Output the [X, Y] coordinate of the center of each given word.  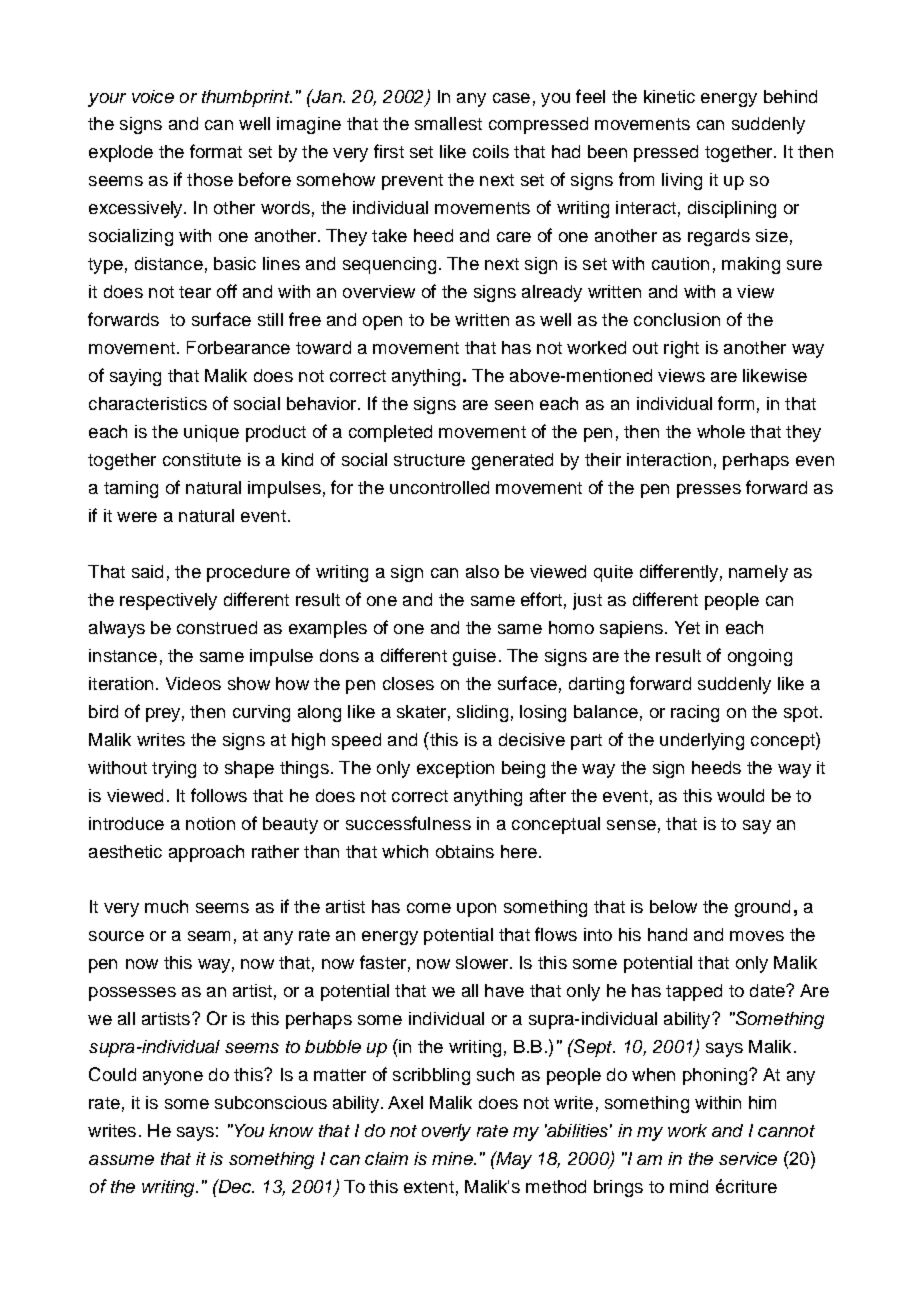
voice [153, 96]
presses [709, 491]
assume [121, 1160]
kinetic [669, 96]
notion [210, 823]
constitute [202, 459]
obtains [465, 851]
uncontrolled [439, 487]
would [740, 795]
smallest [448, 123]
